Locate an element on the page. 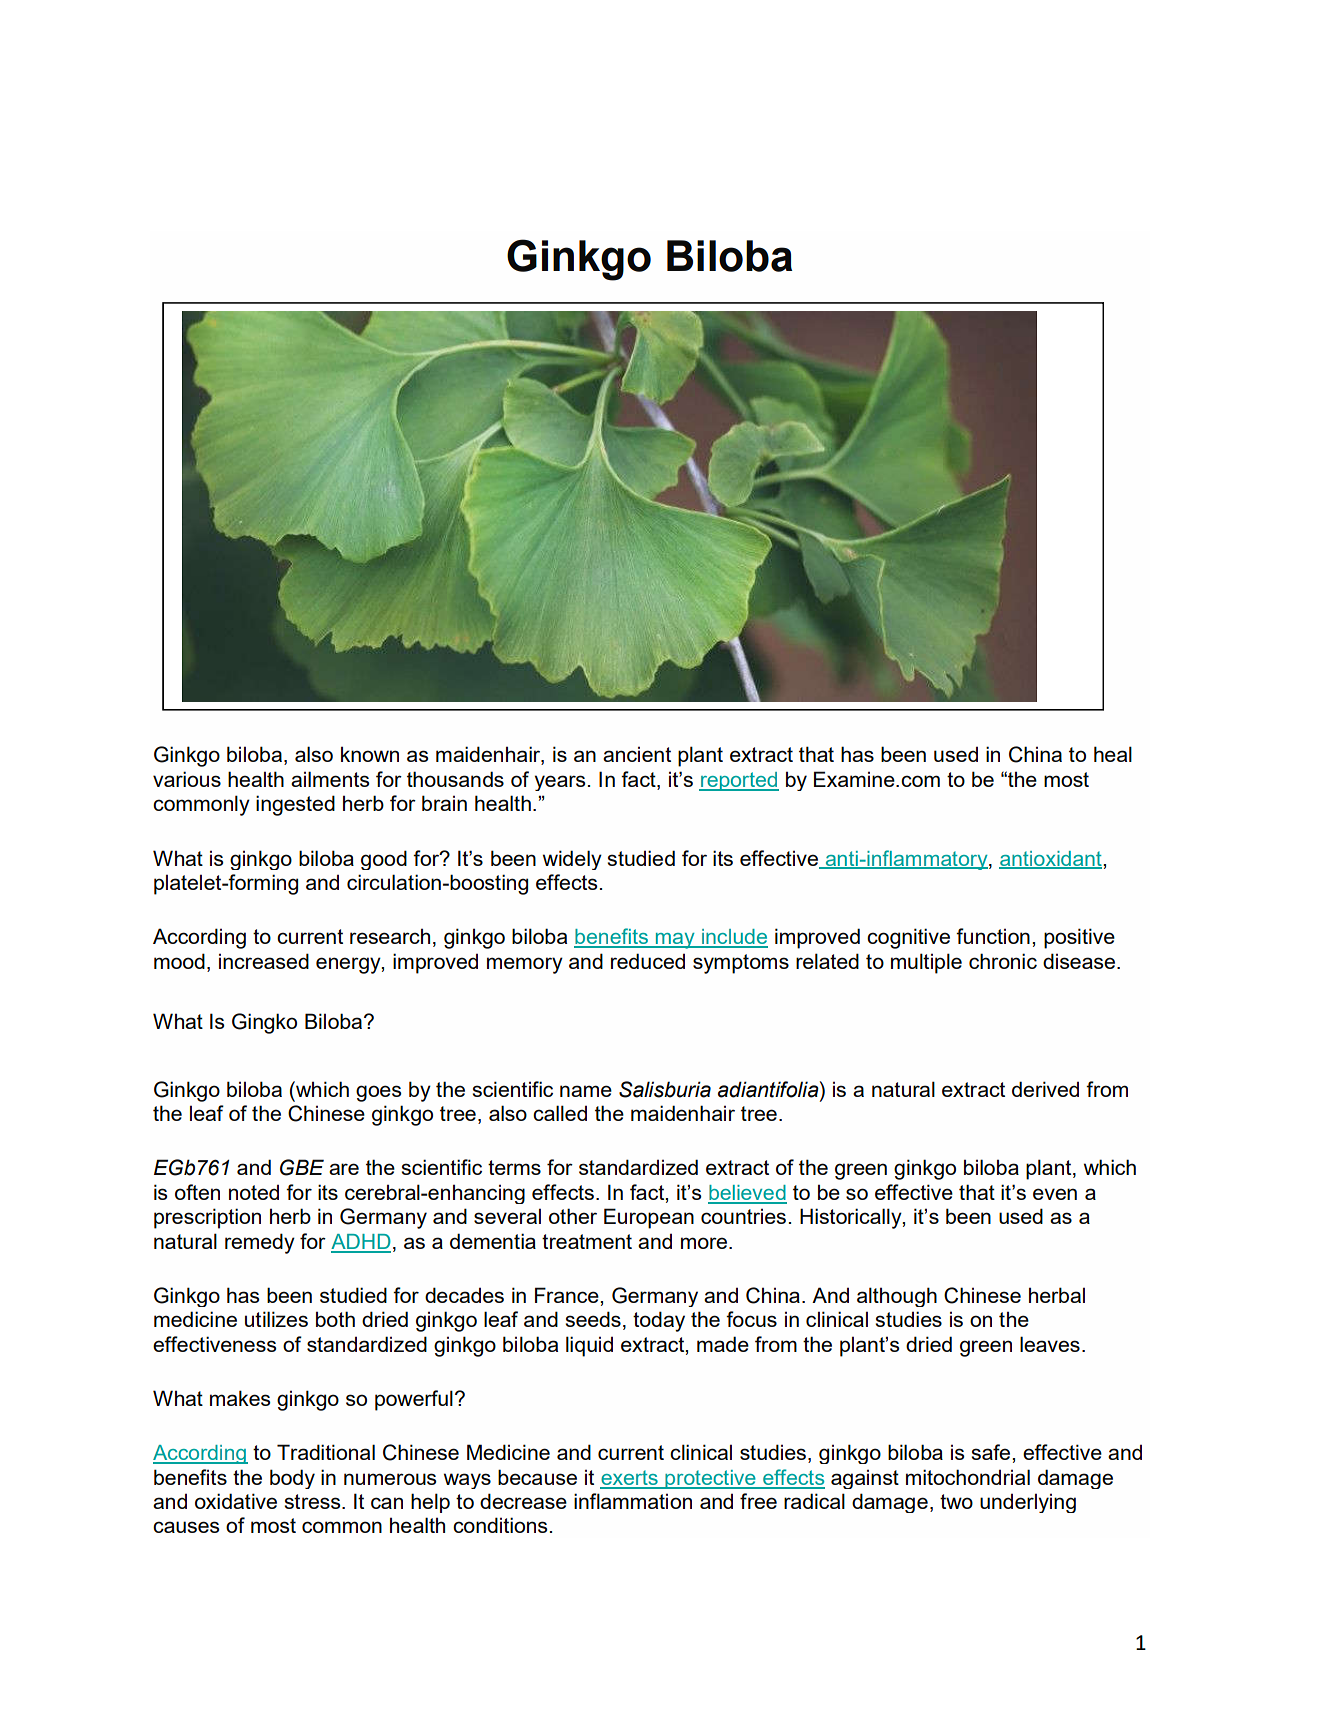 This image has width=1335, height=1728. treatment is located at coordinates (587, 1241).
